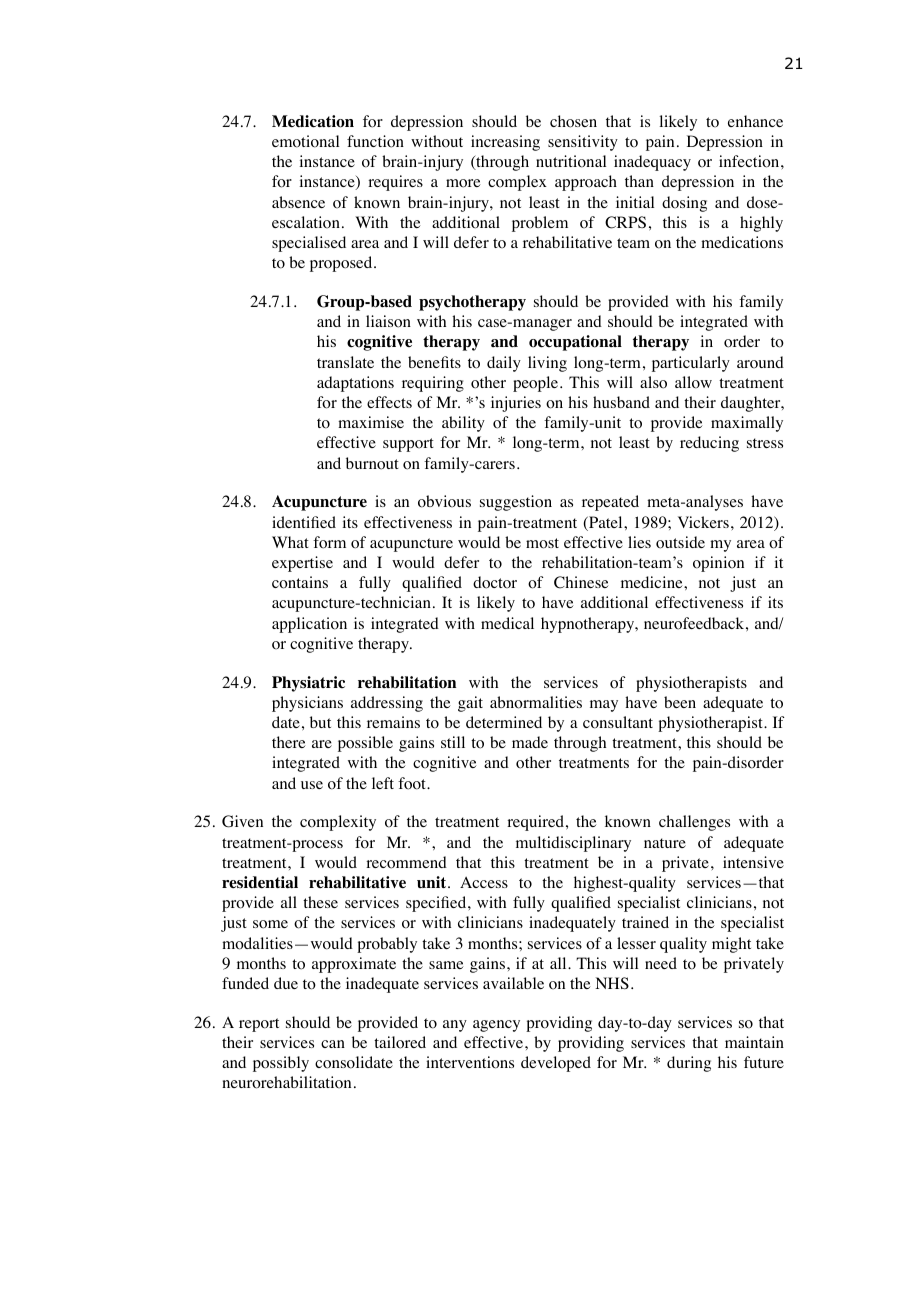  I want to click on emotional, so click(305, 141).
